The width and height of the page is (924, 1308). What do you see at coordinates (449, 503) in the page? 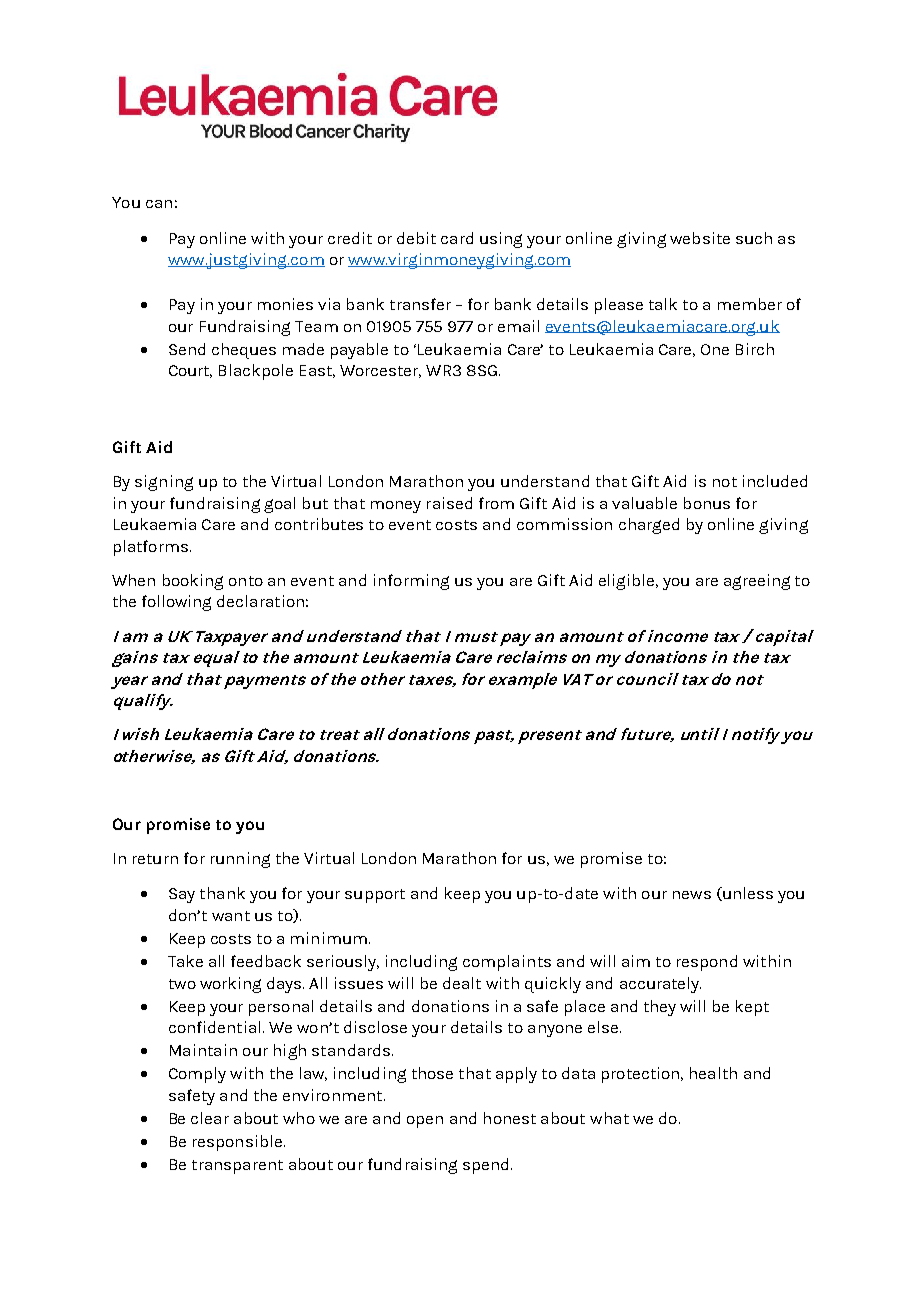
I see `raised` at bounding box center [449, 503].
